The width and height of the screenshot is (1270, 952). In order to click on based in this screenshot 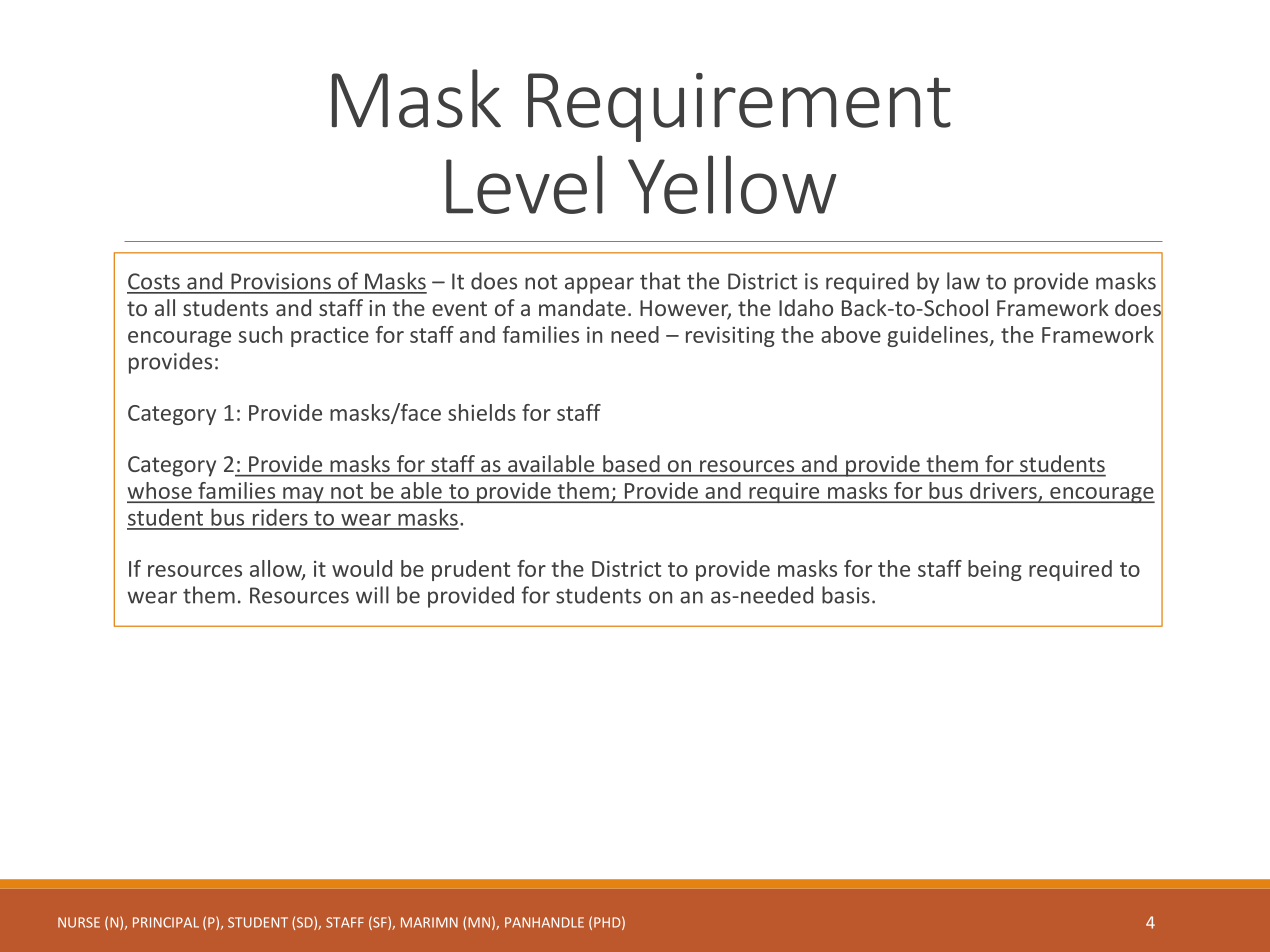, I will do `click(631, 463)`.
